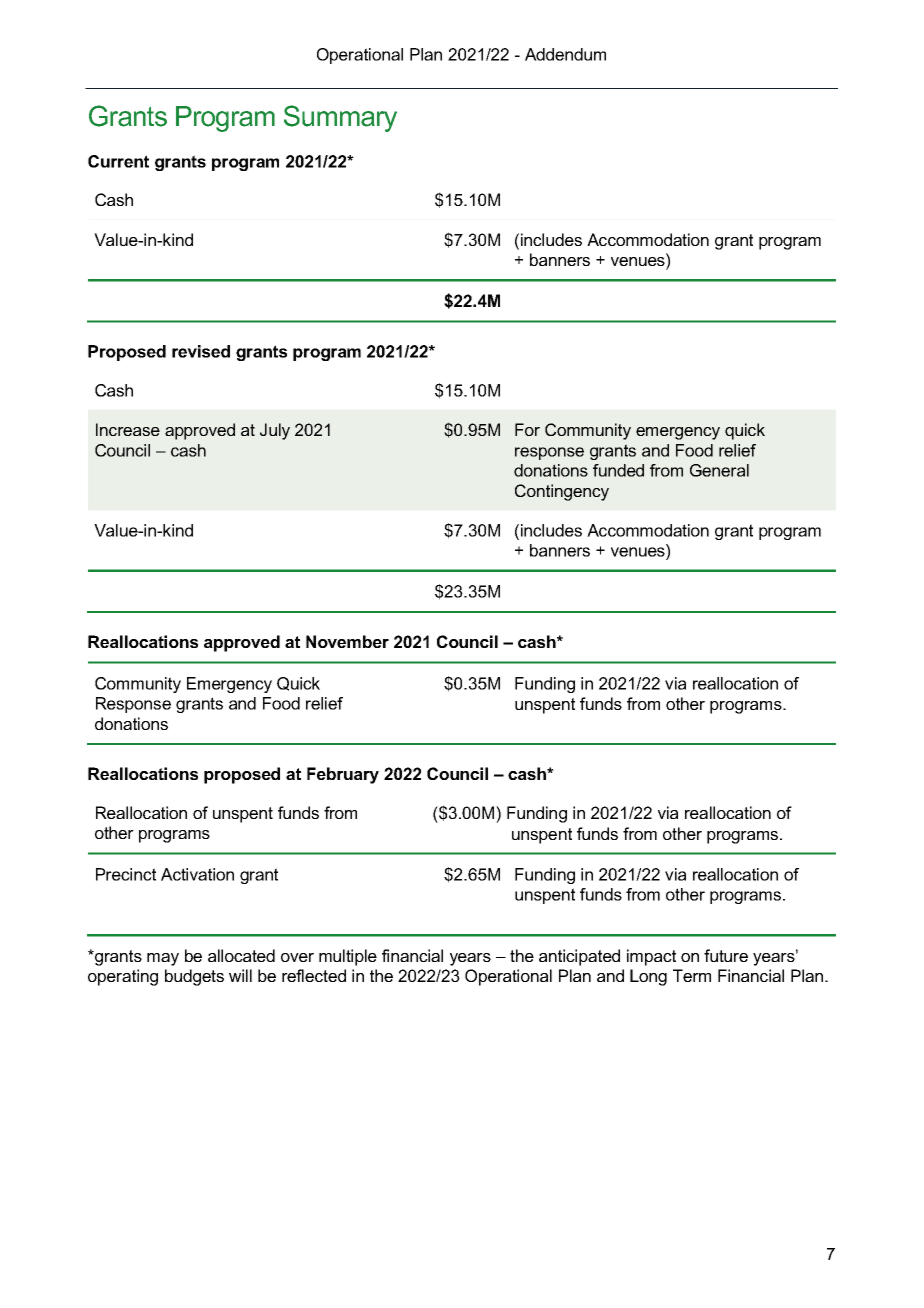 The height and width of the screenshot is (1308, 924). What do you see at coordinates (340, 118) in the screenshot?
I see `Summary` at bounding box center [340, 118].
